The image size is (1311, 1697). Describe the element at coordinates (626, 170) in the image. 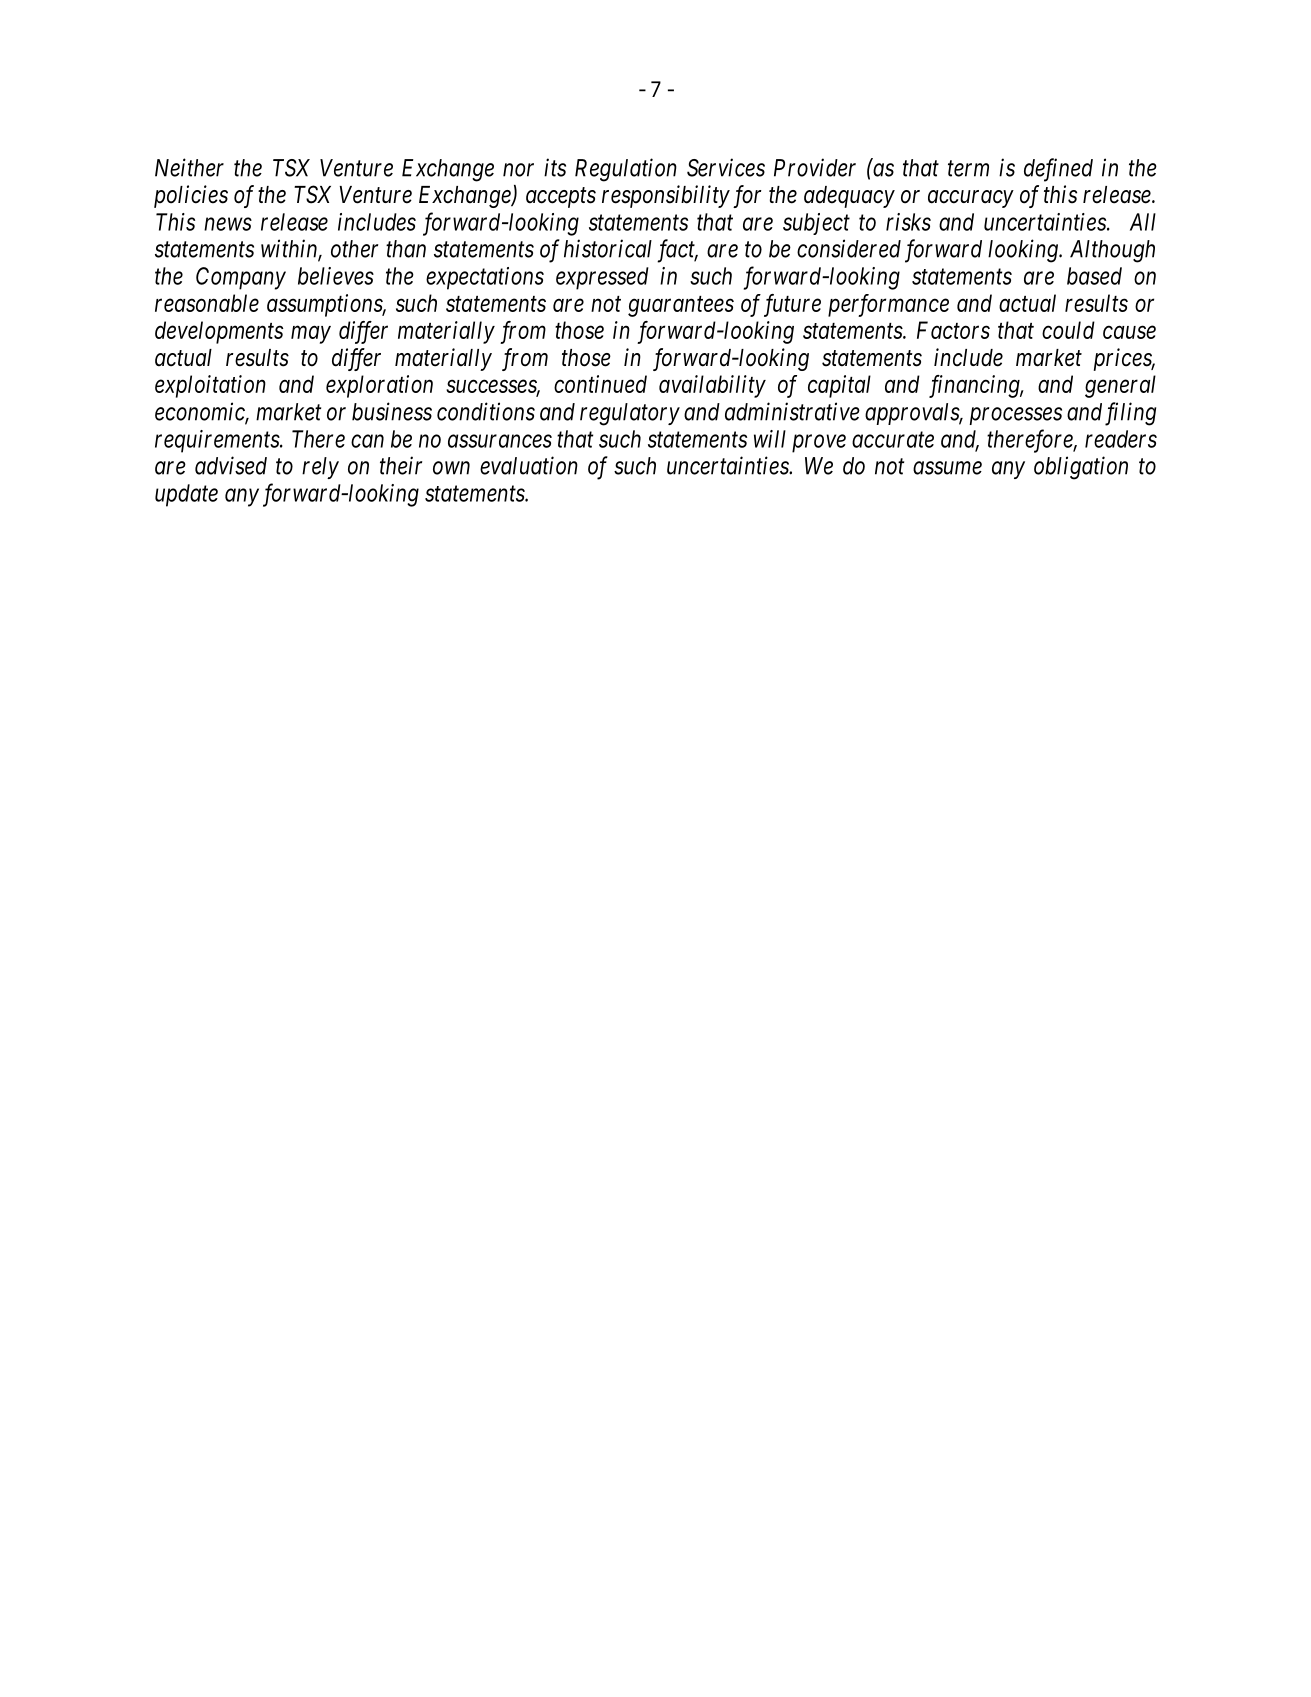

I see `Regulation` at that location.
